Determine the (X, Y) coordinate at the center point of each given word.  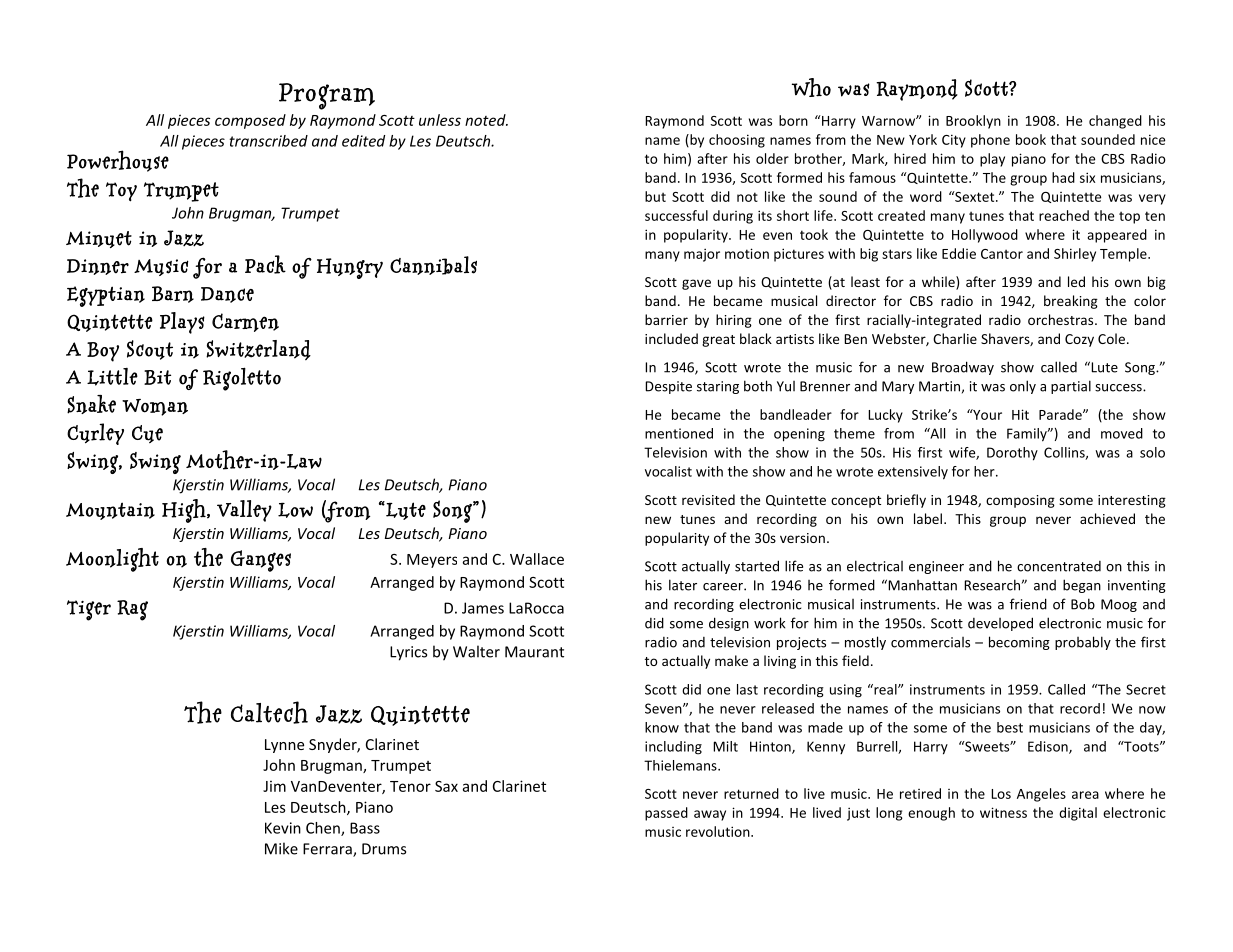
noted (486, 120)
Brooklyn (973, 122)
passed (666, 814)
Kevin (283, 828)
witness (1003, 812)
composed (250, 121)
